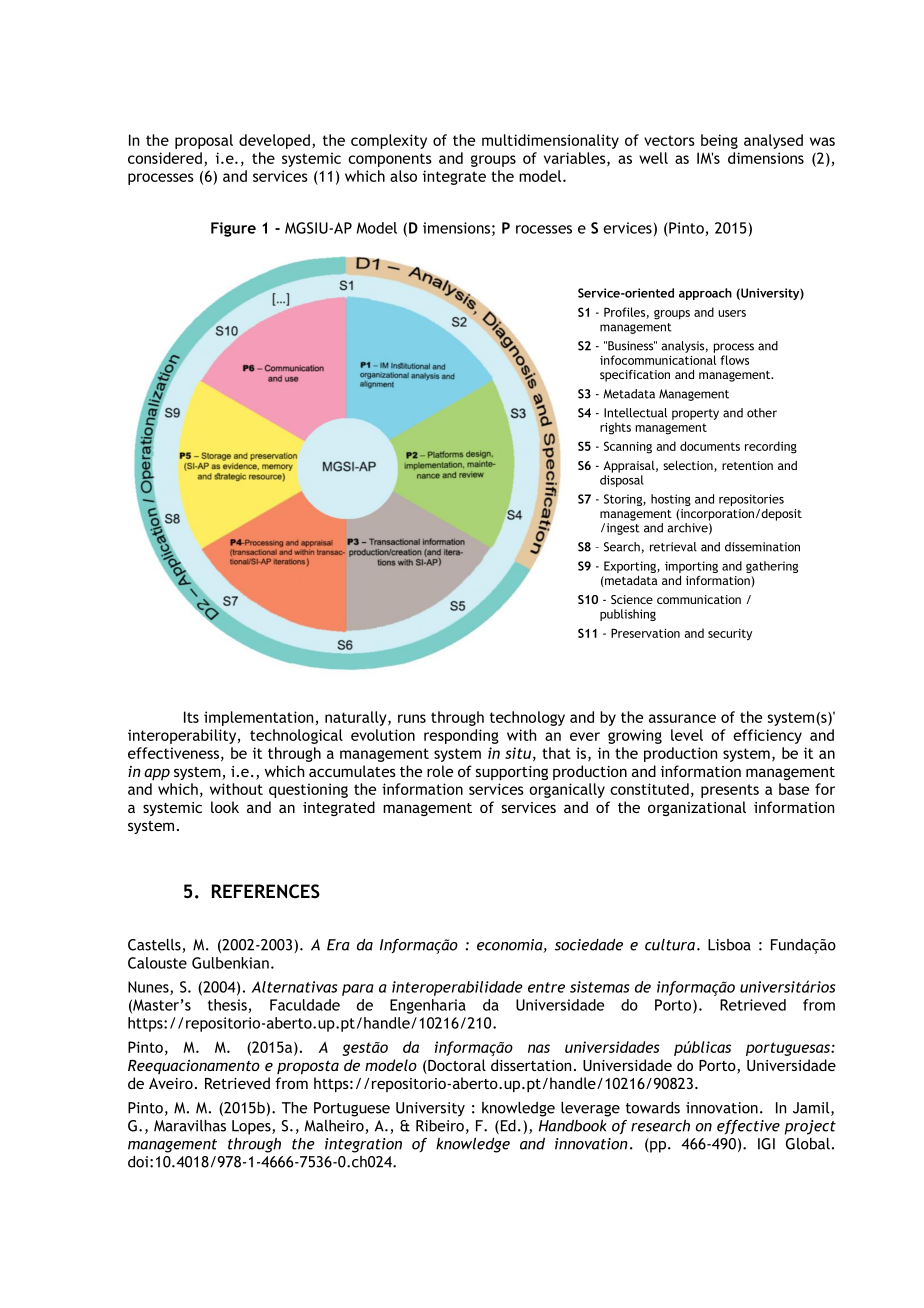 The width and height of the document is (924, 1308). What do you see at coordinates (252, 1127) in the document?
I see `Lopes` at bounding box center [252, 1127].
